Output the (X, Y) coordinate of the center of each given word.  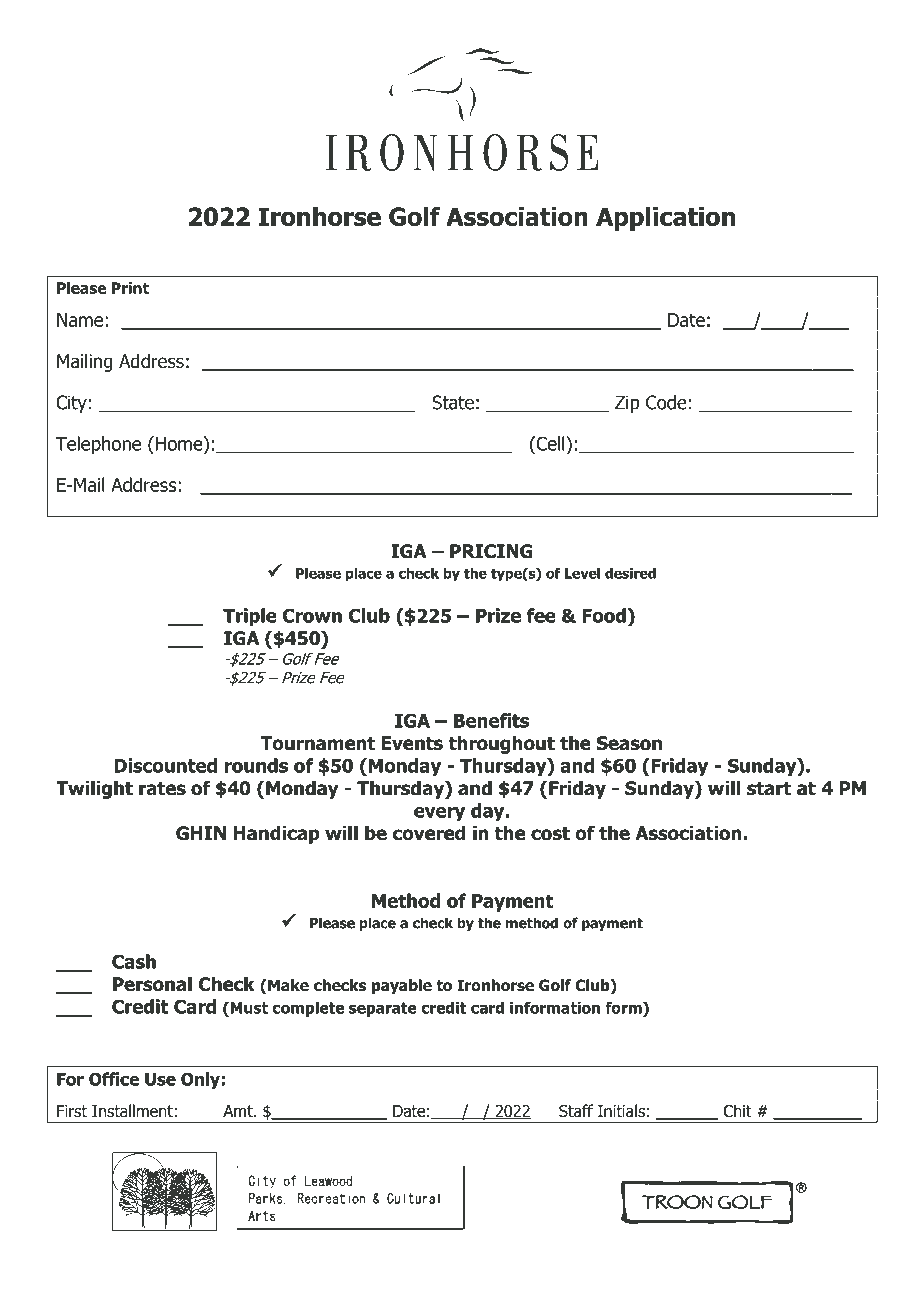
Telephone (98, 445)
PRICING (491, 551)
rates (162, 789)
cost (550, 834)
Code (666, 402)
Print (130, 288)
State (453, 402)
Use (160, 1079)
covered (429, 833)
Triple (250, 617)
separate (383, 1009)
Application (665, 219)
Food (604, 615)
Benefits (491, 720)
